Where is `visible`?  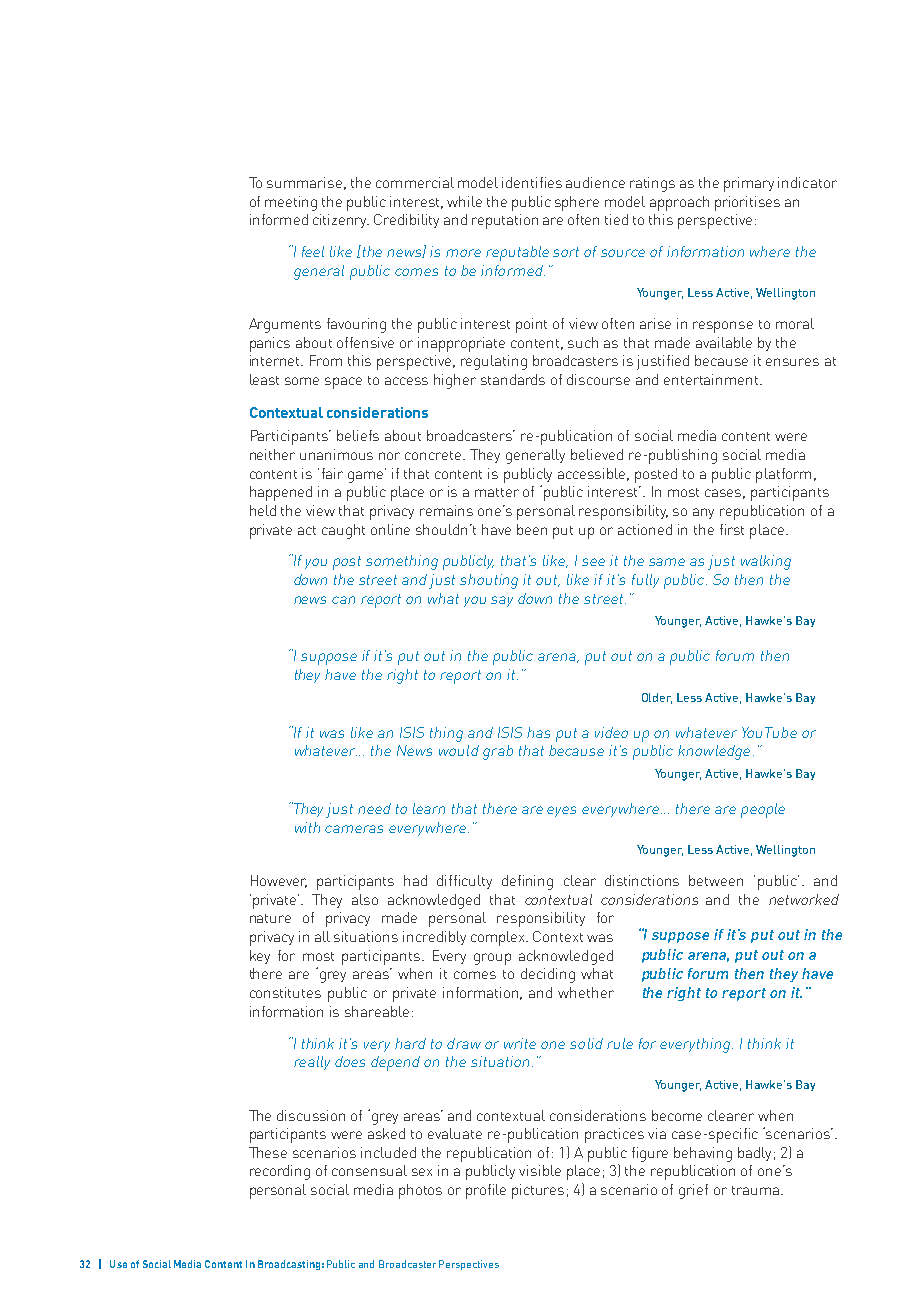
visible is located at coordinates (540, 1170).
